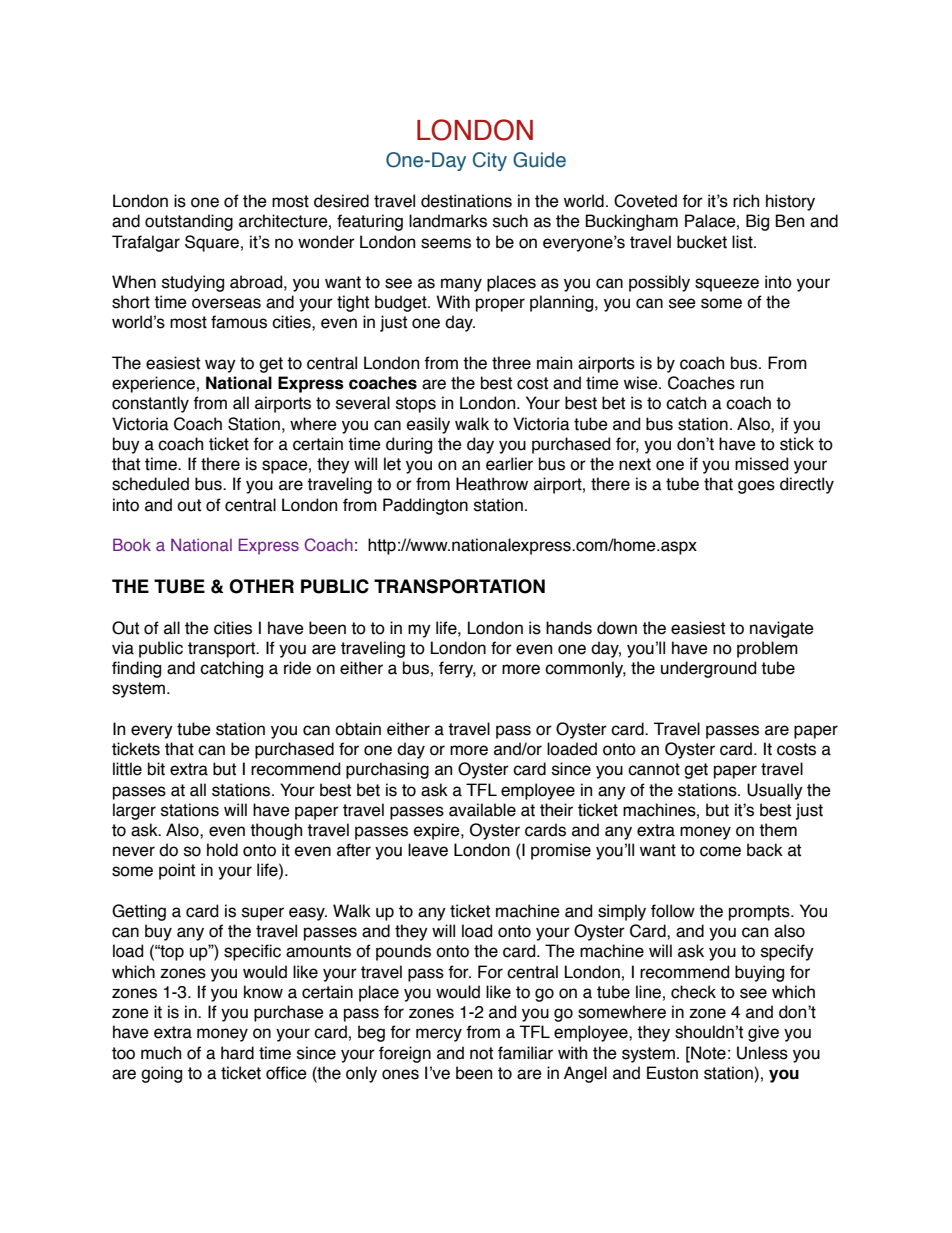 The width and height of the screenshot is (952, 1233). Describe the element at coordinates (237, 1053) in the screenshot. I see `hard` at that location.
